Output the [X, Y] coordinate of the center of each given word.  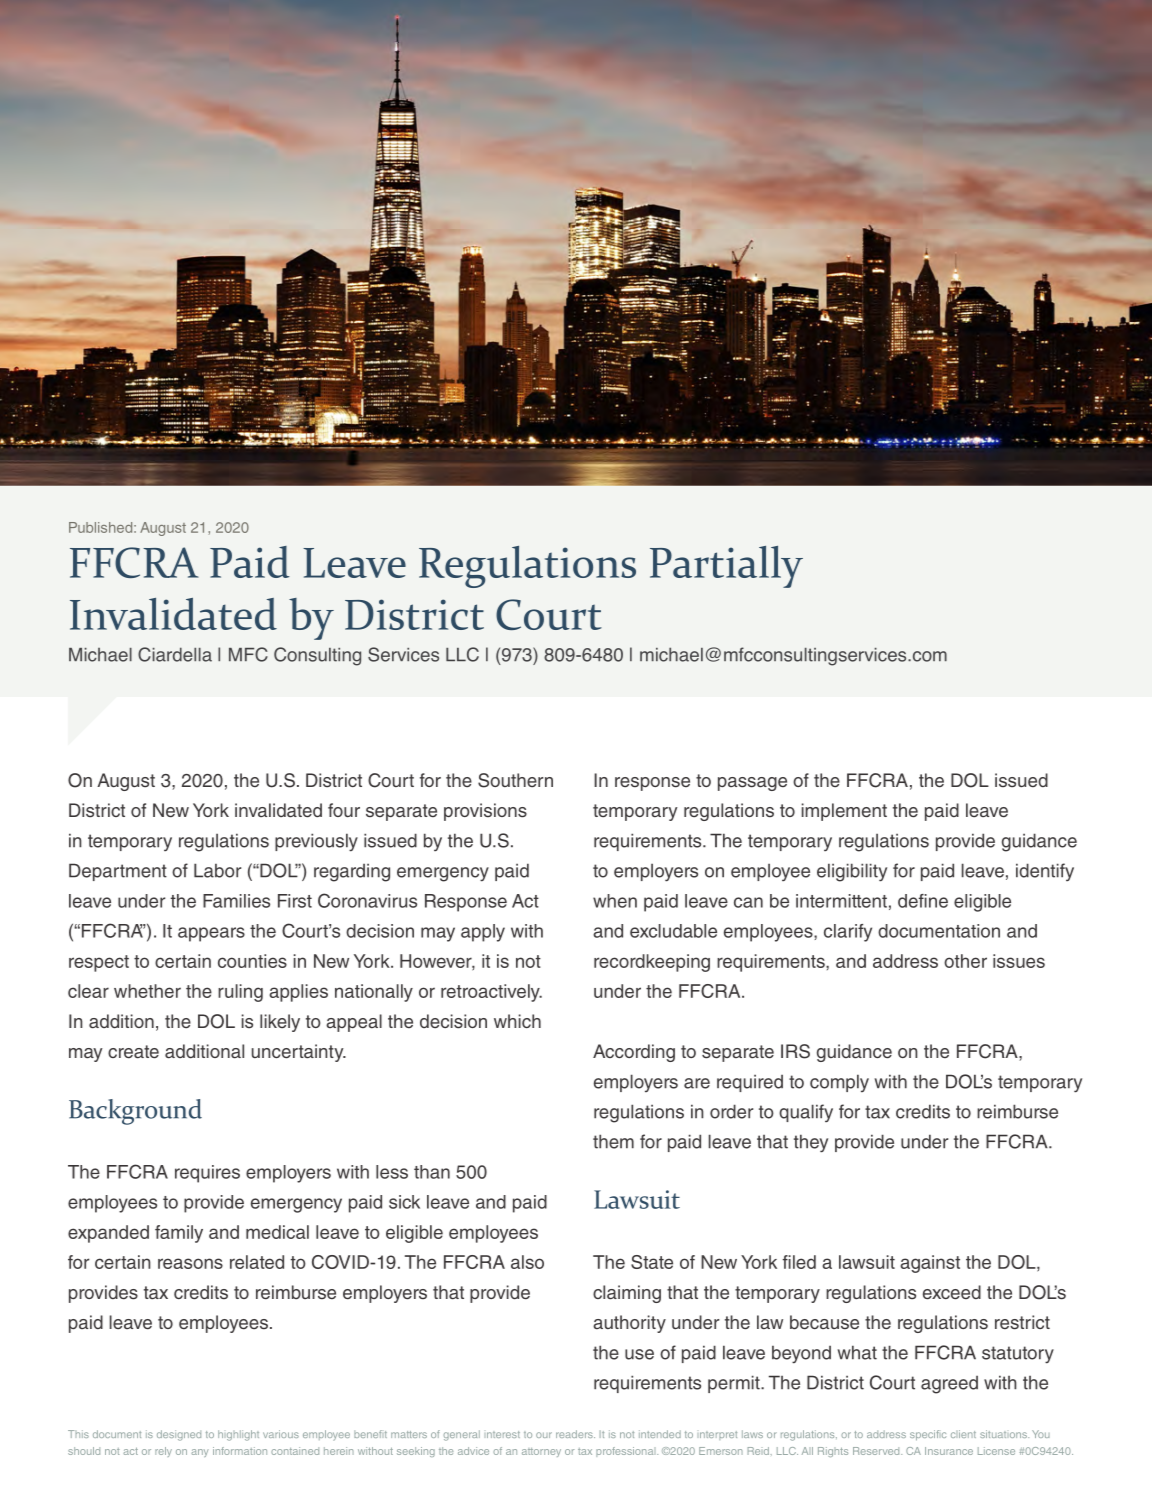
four [344, 810]
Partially [726, 567]
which [517, 1021]
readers [575, 1434]
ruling [240, 993]
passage [752, 784]
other [965, 961]
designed [179, 1435]
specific [928, 1435]
